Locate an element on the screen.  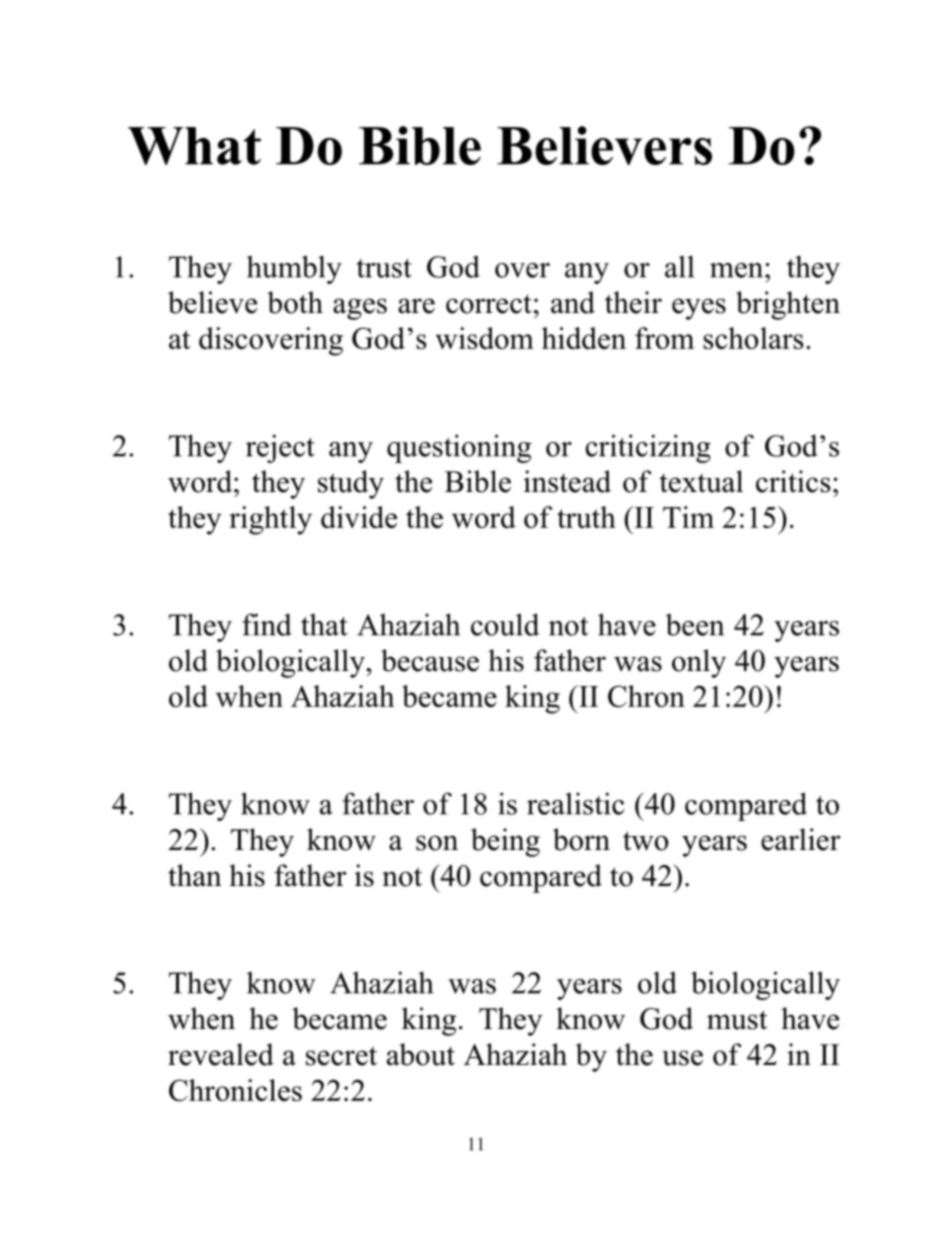
trust is located at coordinates (384, 268).
